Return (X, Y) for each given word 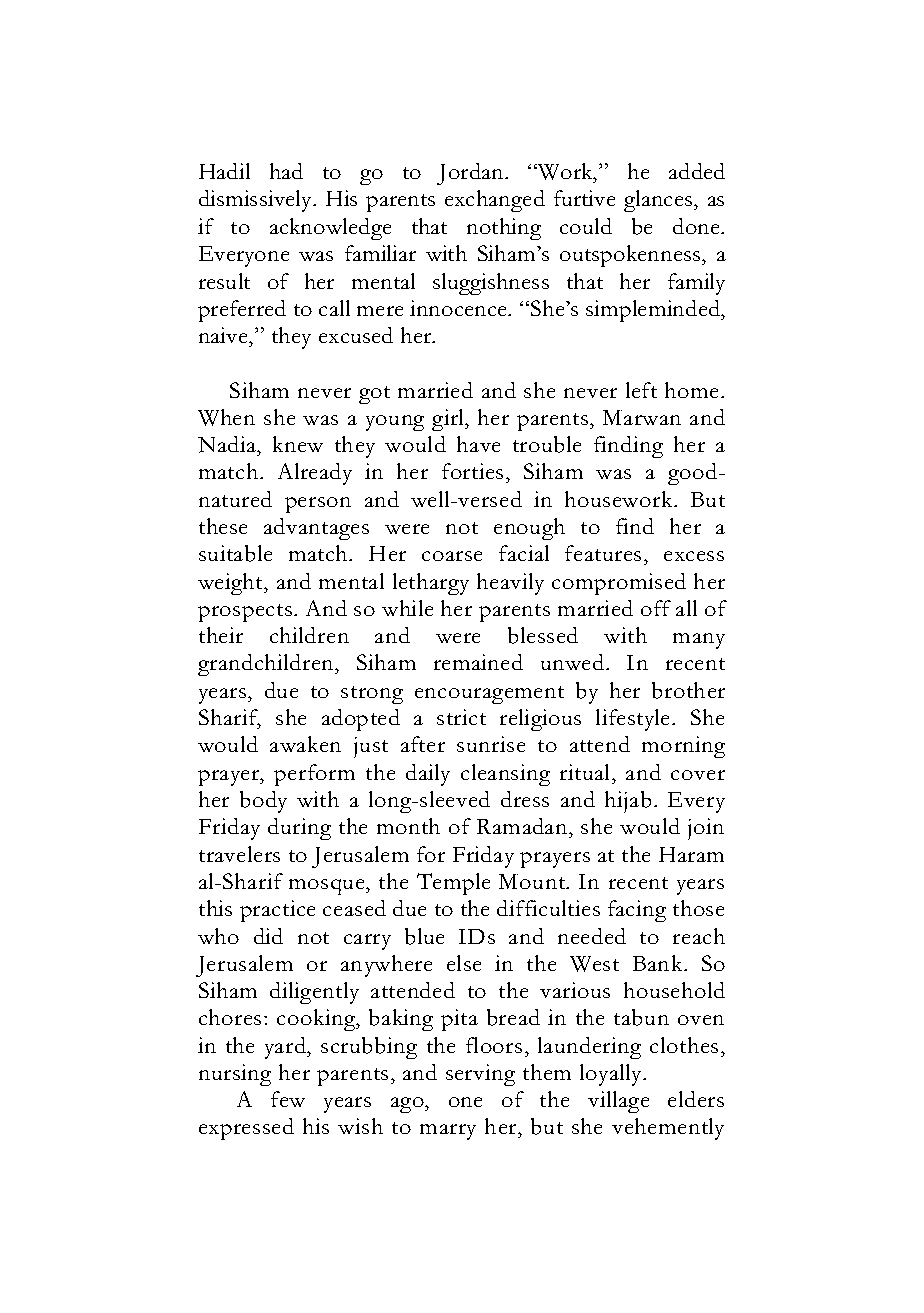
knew (298, 444)
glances (659, 201)
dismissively (257, 201)
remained (478, 662)
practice (277, 911)
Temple (453, 884)
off (656, 608)
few (288, 1099)
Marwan (642, 417)
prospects (245, 613)
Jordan (471, 174)
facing (637, 911)
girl (449, 420)
